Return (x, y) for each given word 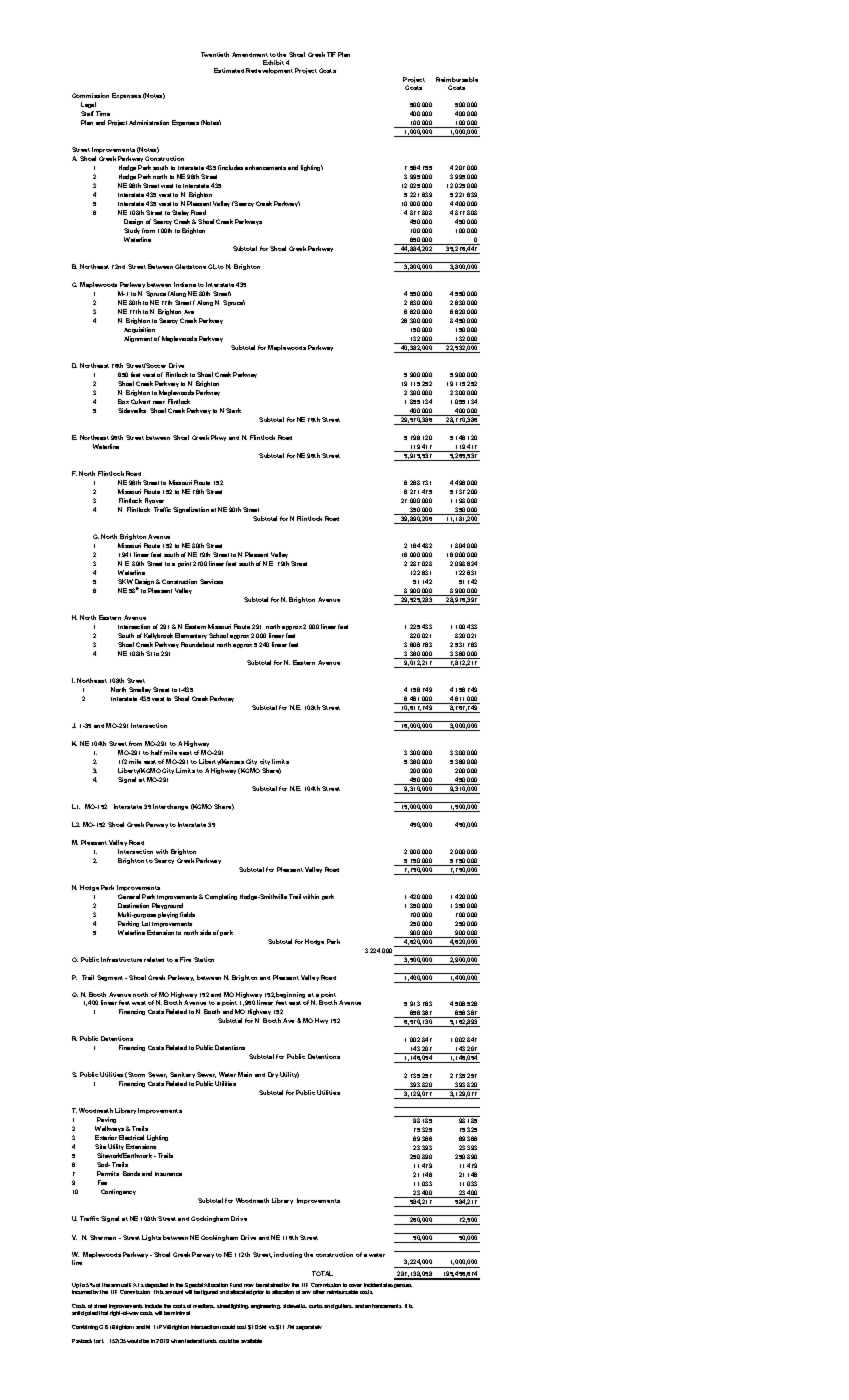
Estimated (229, 70)
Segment (111, 978)
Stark (233, 410)
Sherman (103, 1237)
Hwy (321, 1021)
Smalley (140, 690)
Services (211, 581)
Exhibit (273, 62)
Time (103, 113)
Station (204, 959)
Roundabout (197, 644)
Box (123, 401)
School (218, 635)
